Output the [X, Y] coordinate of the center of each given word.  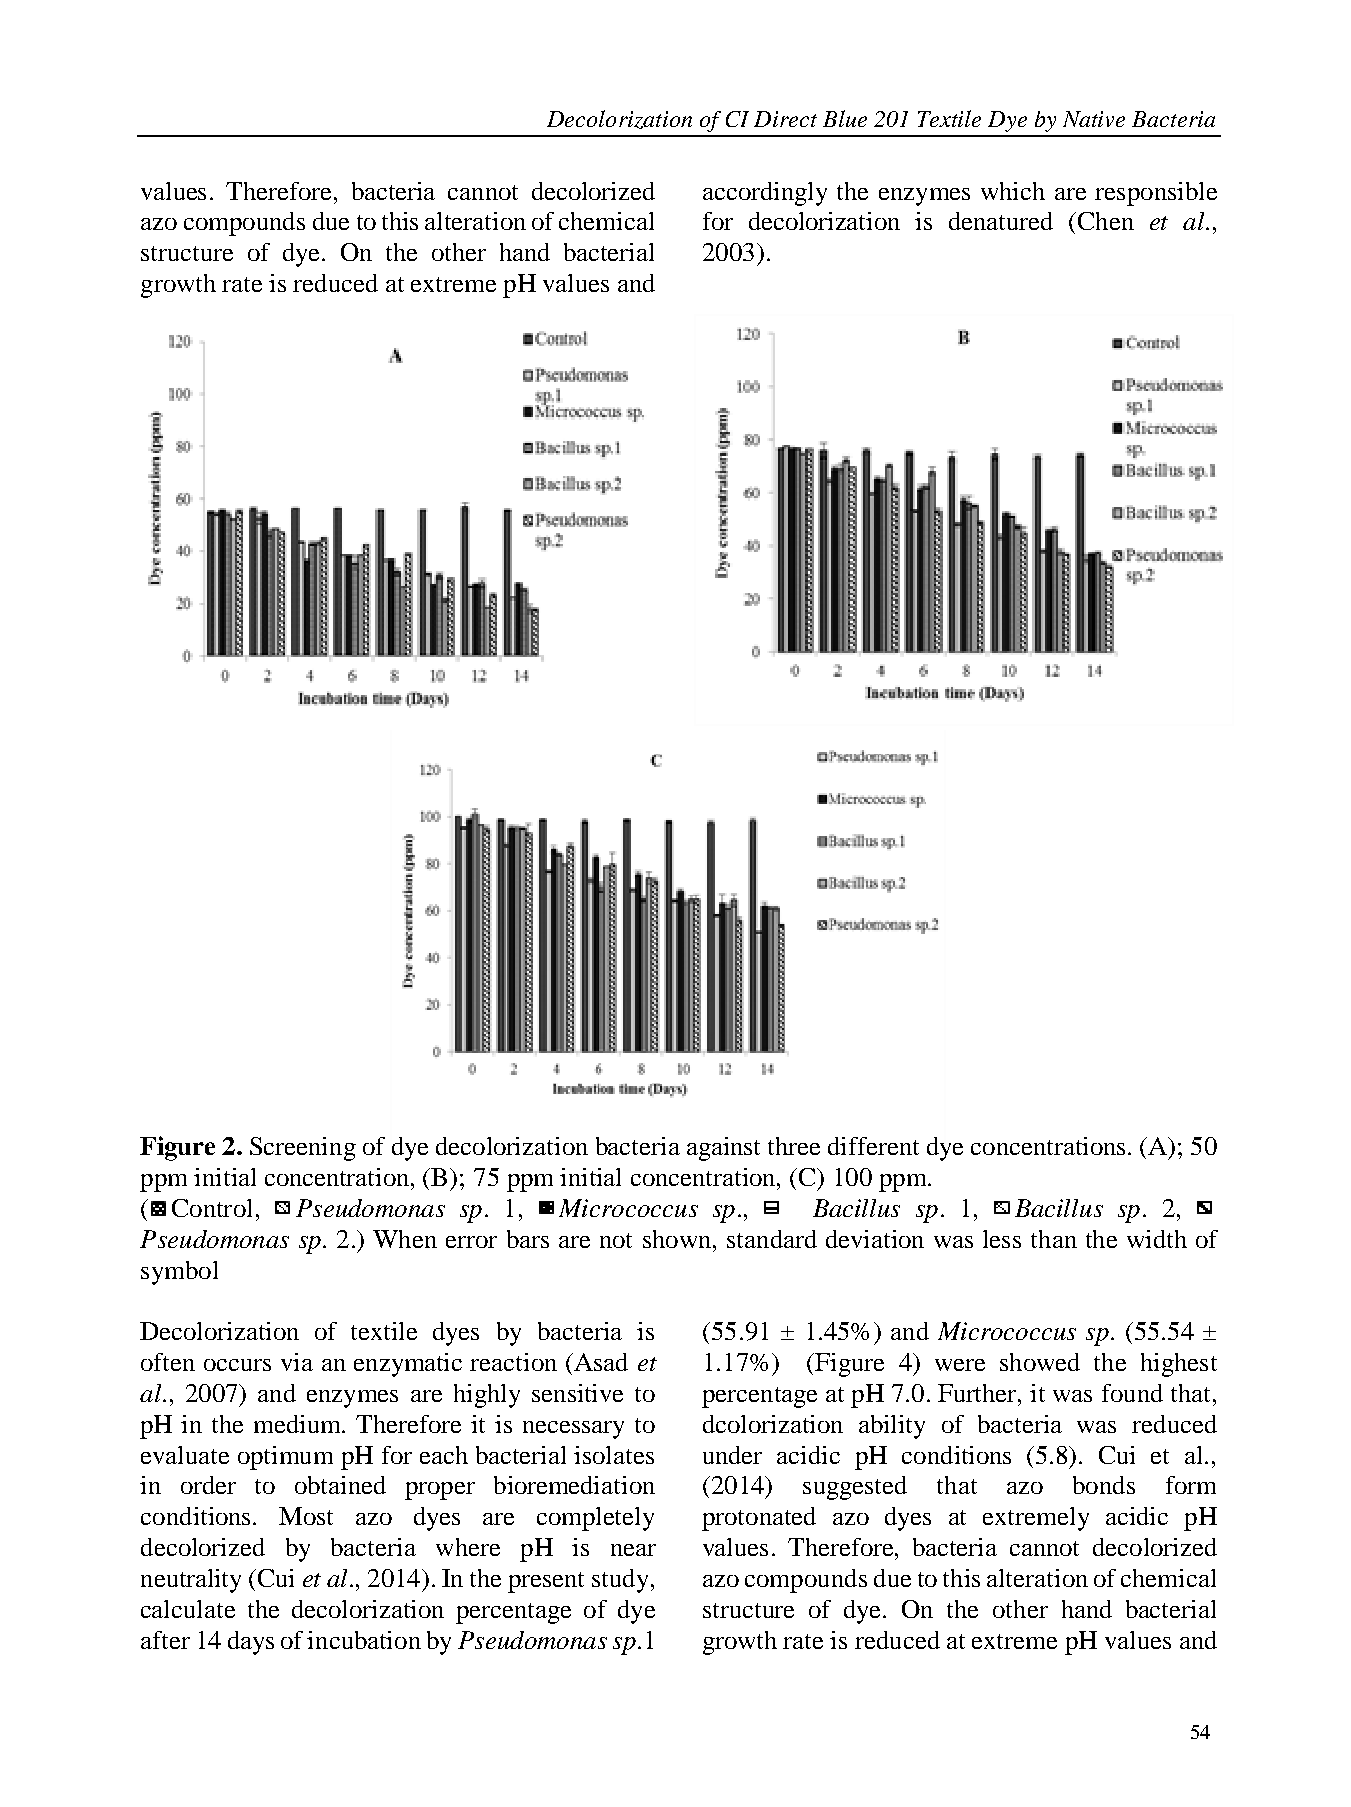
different [873, 1146]
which [1013, 191]
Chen [1106, 221]
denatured [1001, 221]
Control [212, 1208]
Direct [785, 119]
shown [677, 1239]
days [251, 1643]
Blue [845, 118]
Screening [303, 1149]
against [723, 1149]
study [620, 1581]
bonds [1104, 1485]
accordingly [765, 194]
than [1054, 1239]
